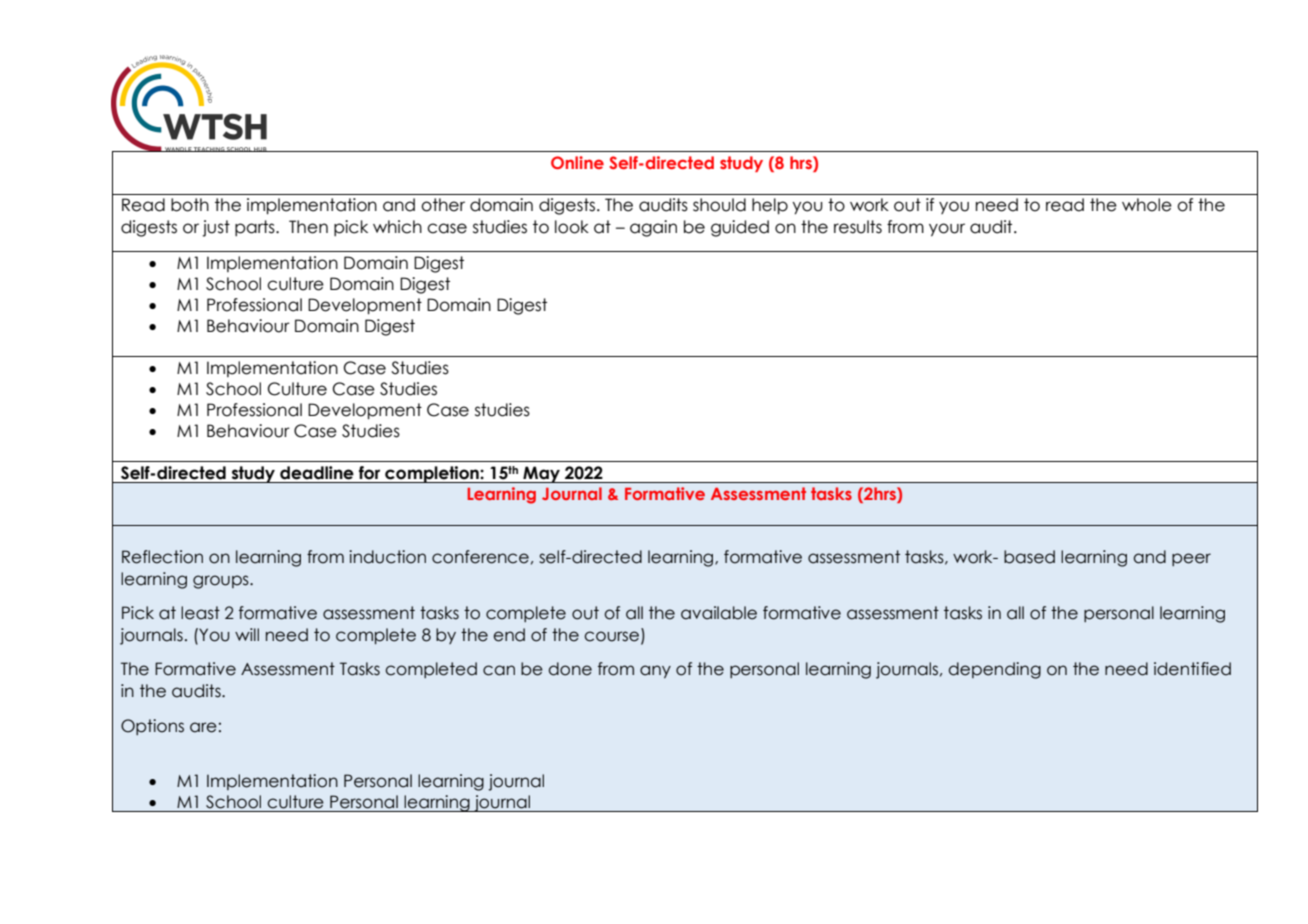 This image has height=924, width=1308. What do you see at coordinates (432, 474) in the image?
I see `completion` at bounding box center [432, 474].
